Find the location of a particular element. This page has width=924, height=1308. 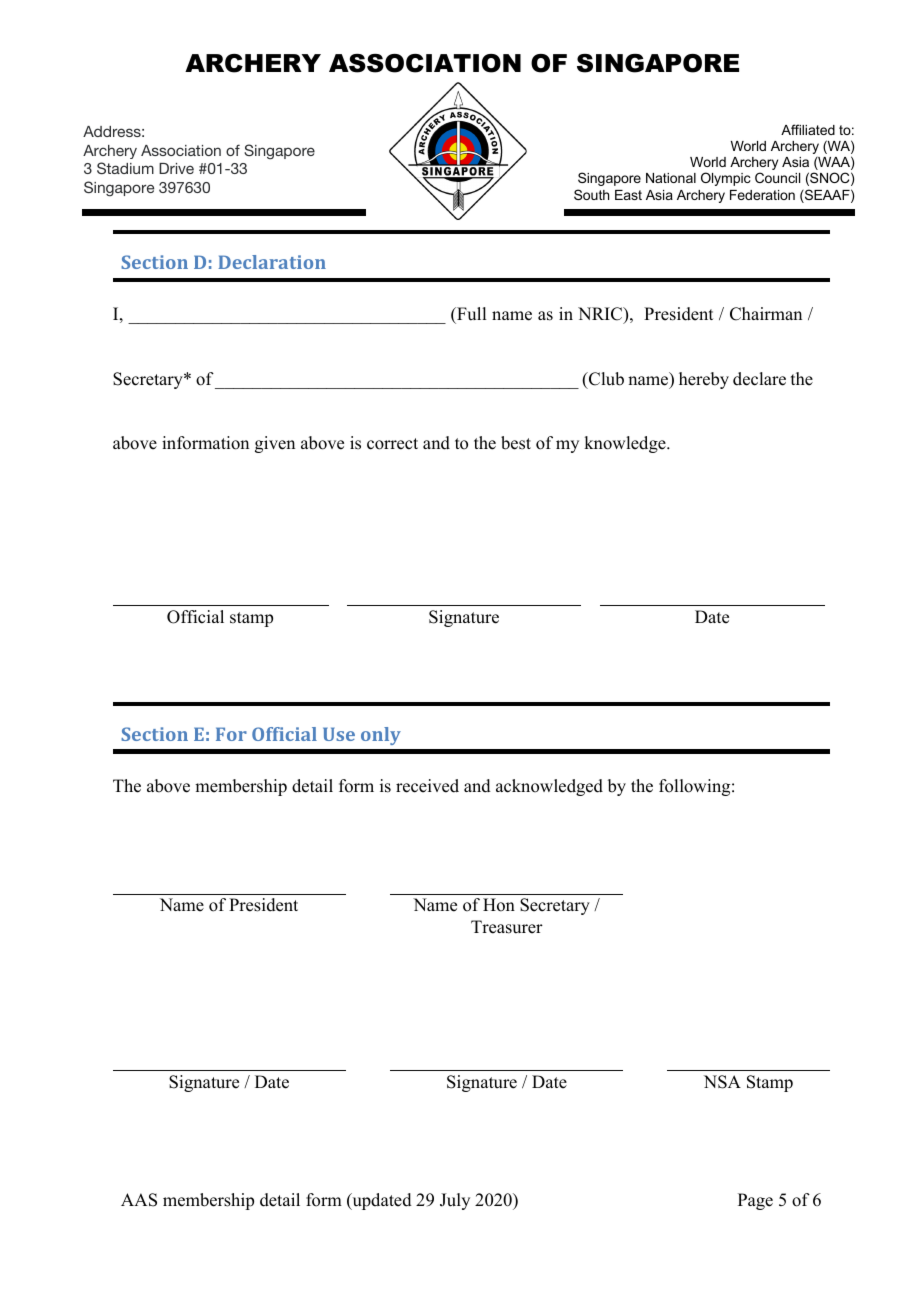

July is located at coordinates (455, 1201).
